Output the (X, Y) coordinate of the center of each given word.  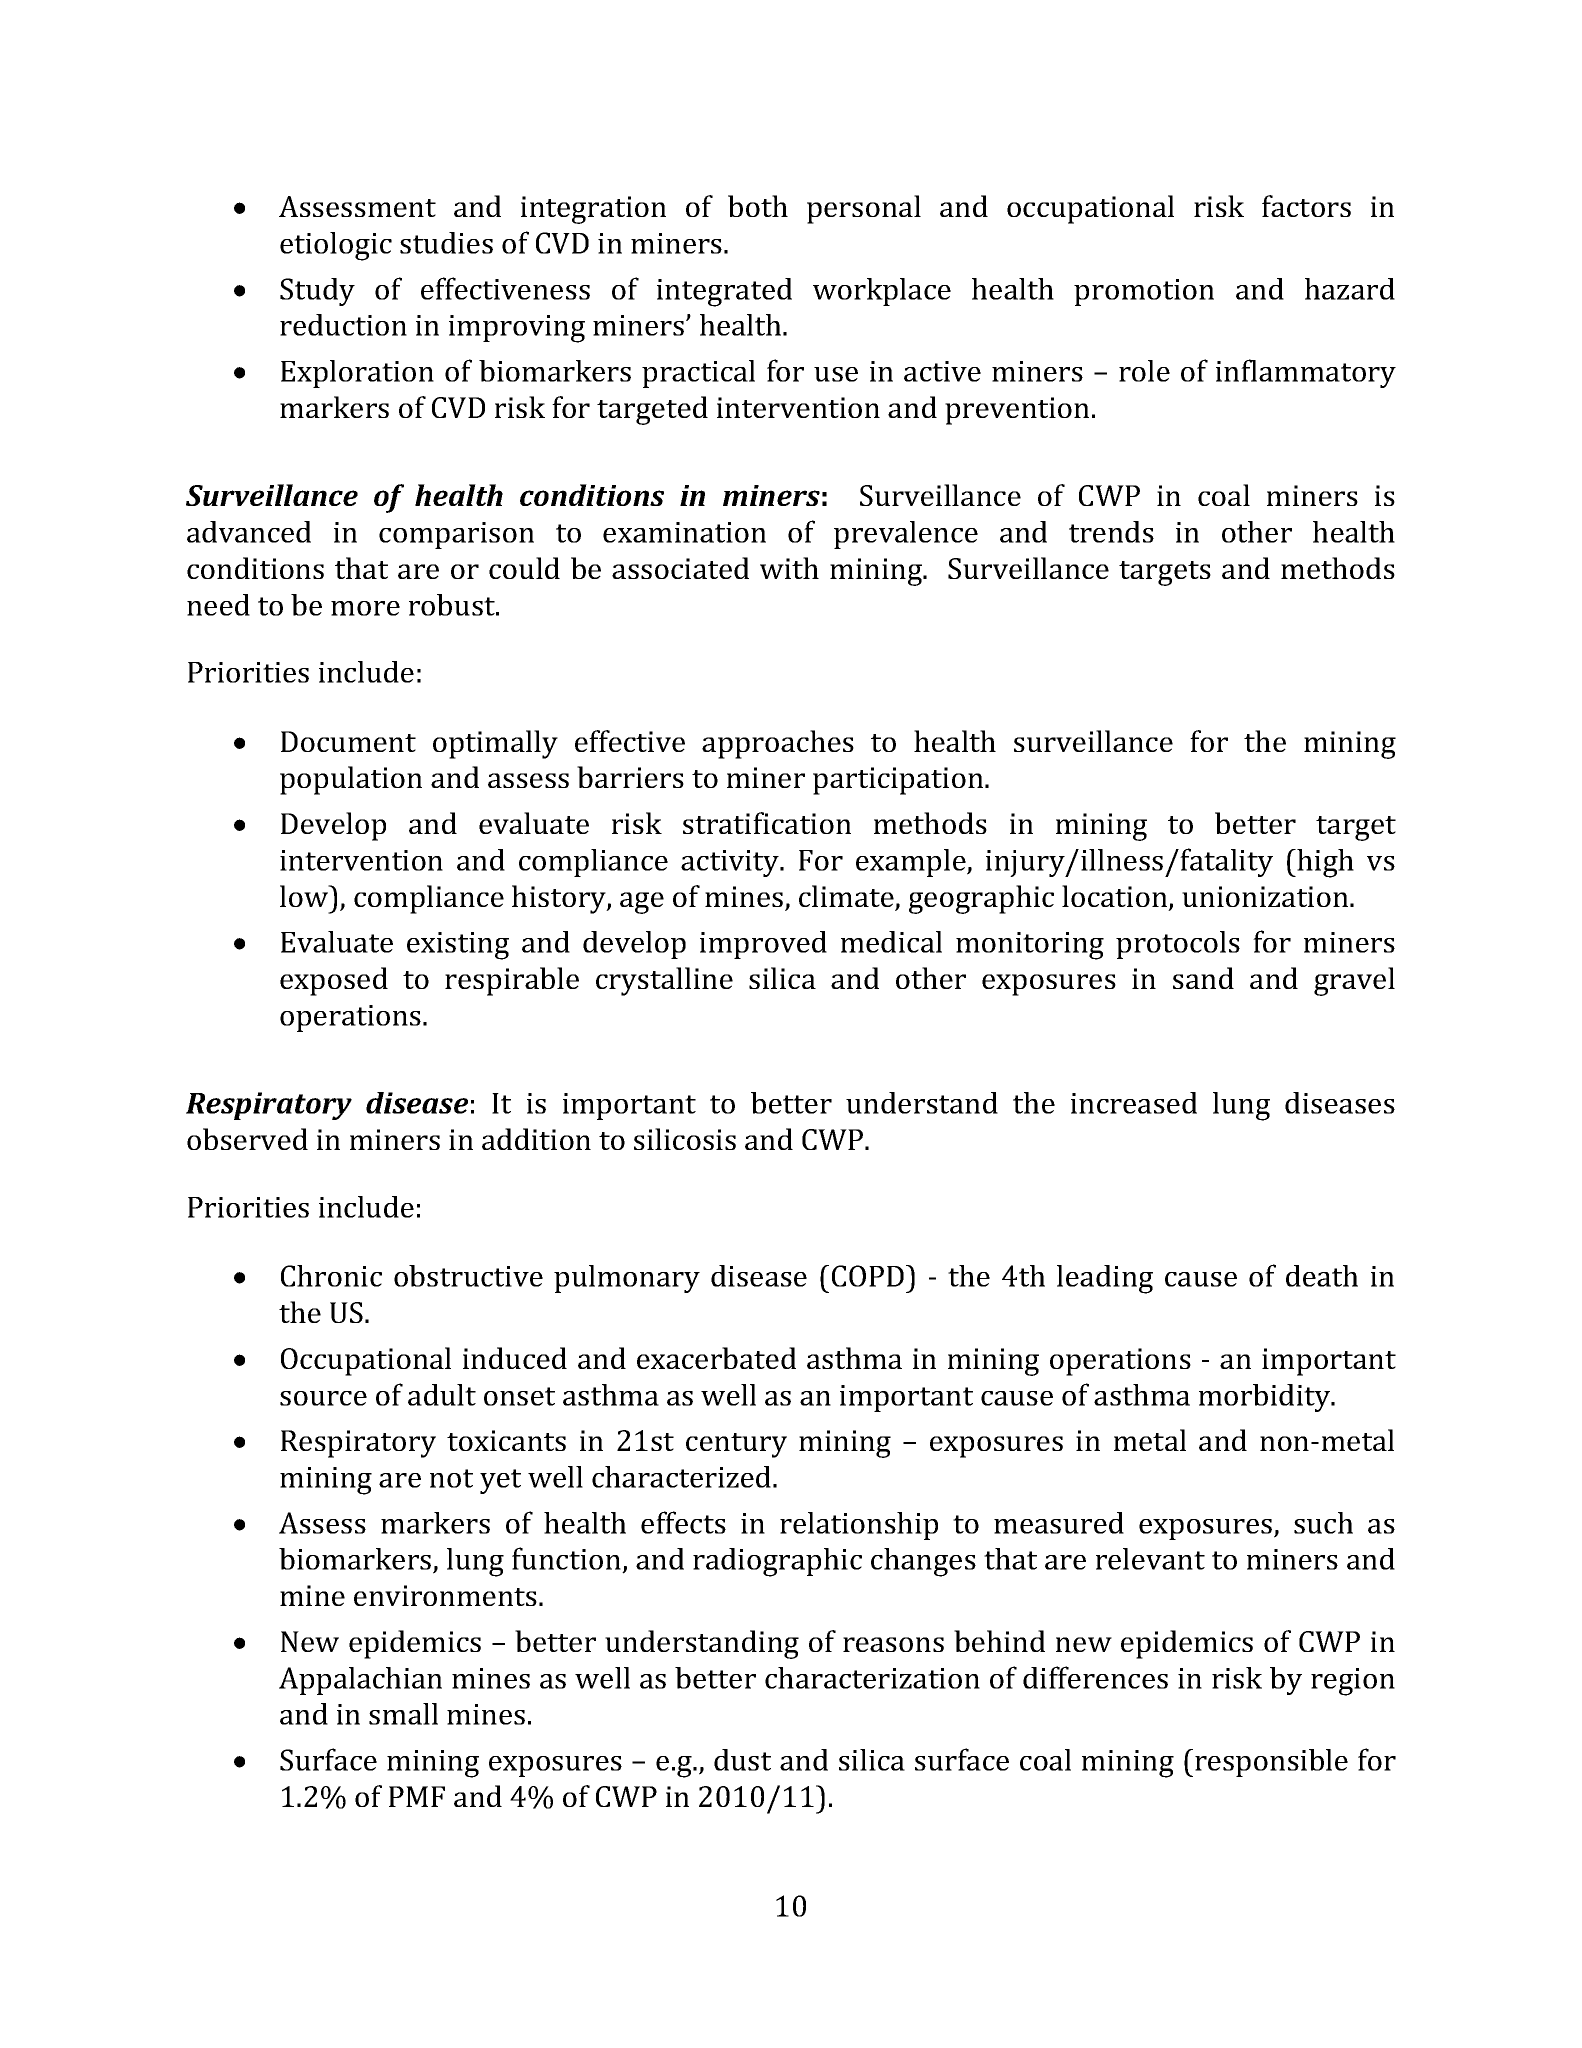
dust (742, 1760)
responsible (1271, 1763)
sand (1203, 978)
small (403, 1714)
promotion (1144, 292)
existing (458, 946)
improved (763, 945)
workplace (882, 292)
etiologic (336, 246)
